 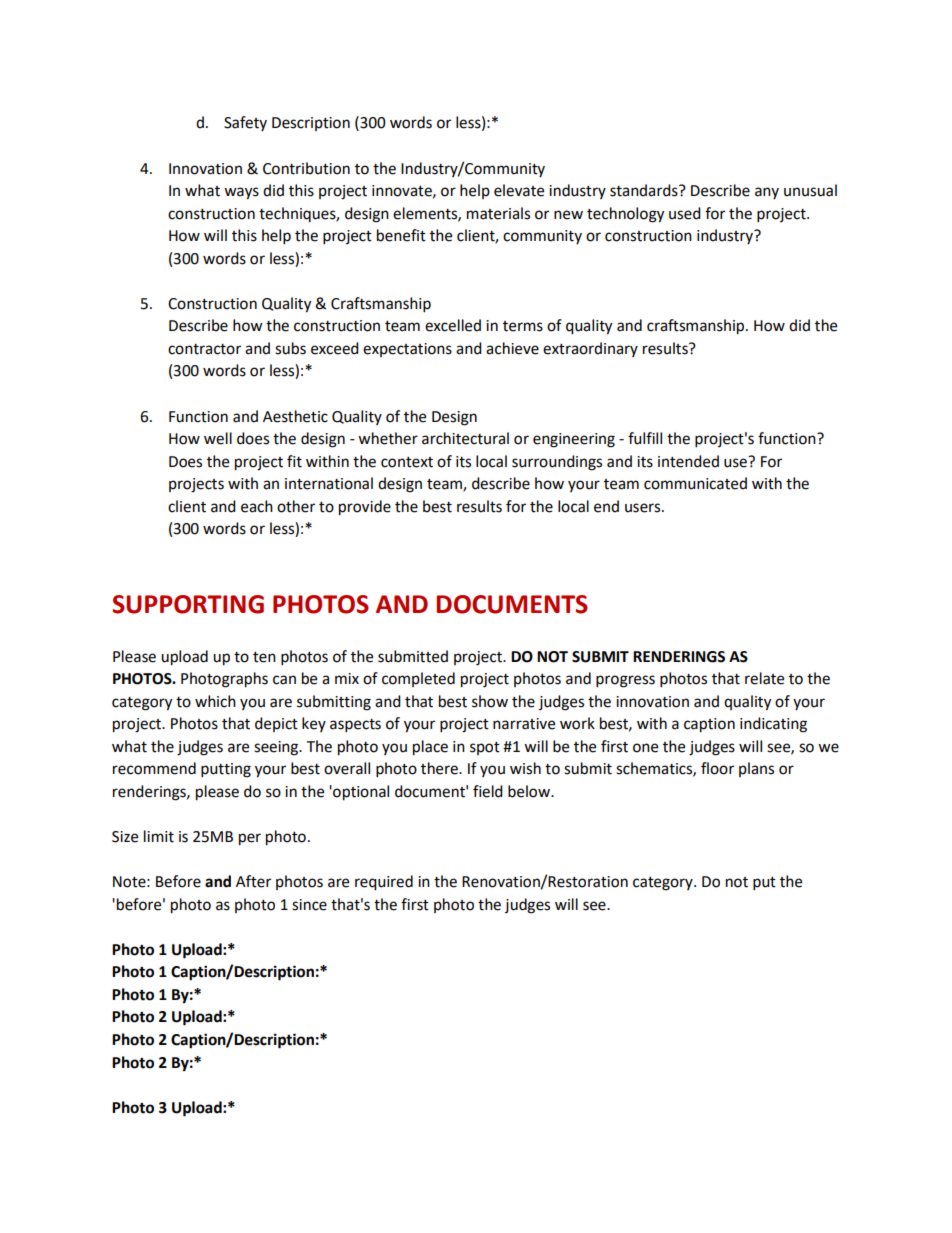 What do you see at coordinates (453, 325) in the screenshot?
I see `excelled` at bounding box center [453, 325].
